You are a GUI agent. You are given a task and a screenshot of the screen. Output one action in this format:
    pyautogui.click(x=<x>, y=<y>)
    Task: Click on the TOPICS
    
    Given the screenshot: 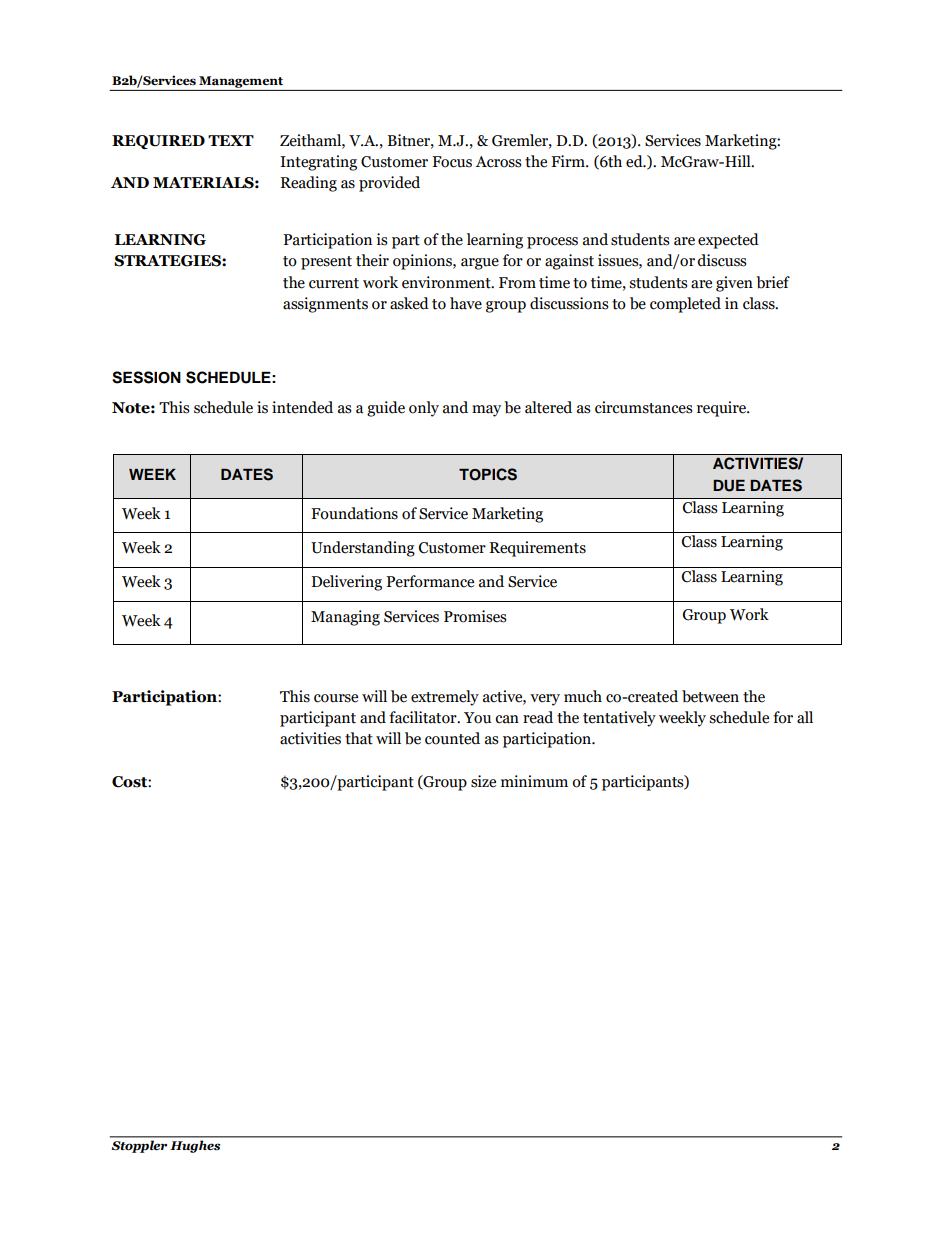 What is the action you would take?
    pyautogui.click(x=488, y=474)
